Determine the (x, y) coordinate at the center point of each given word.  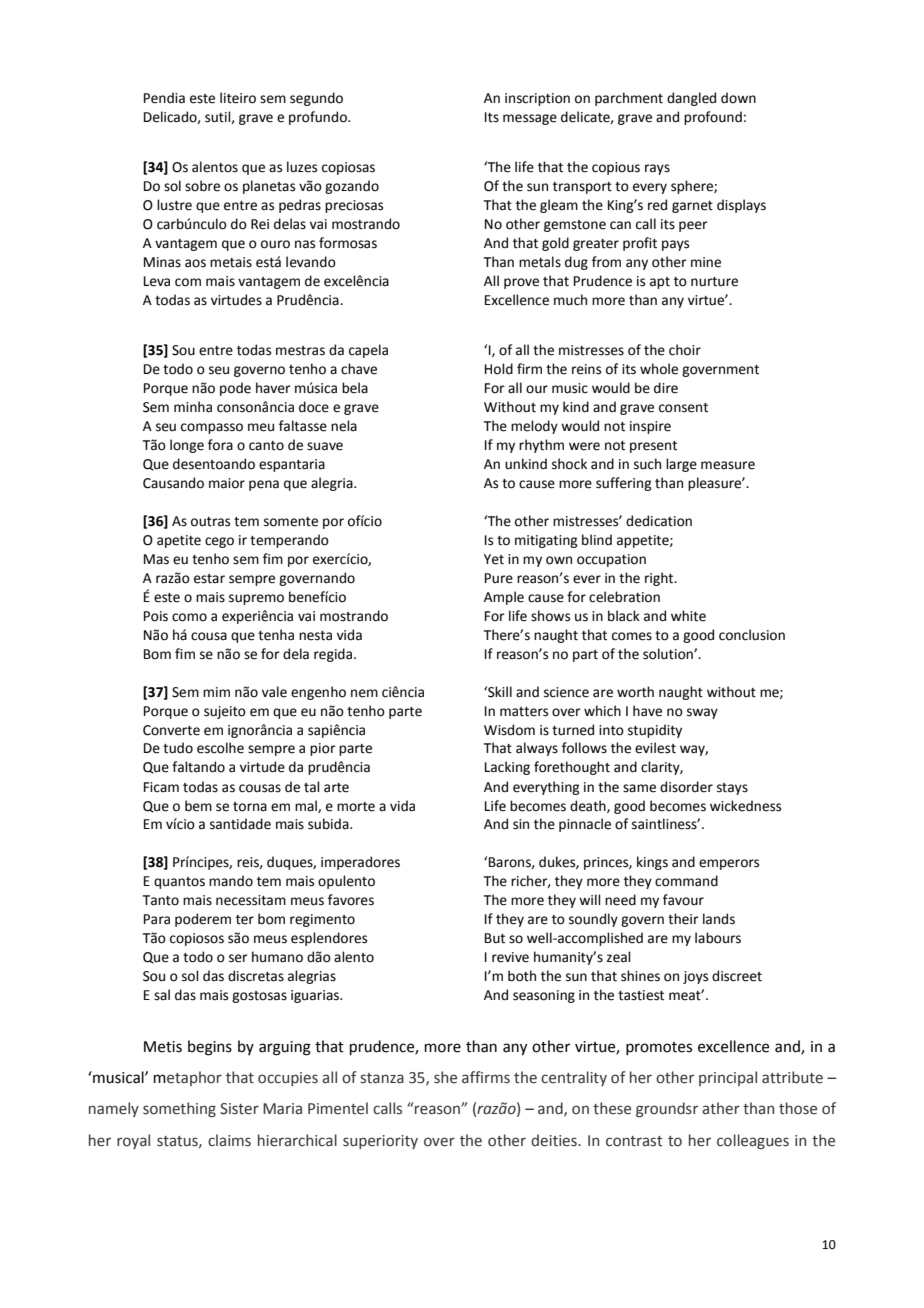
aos (195, 263)
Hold (499, 369)
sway (702, 713)
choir (685, 350)
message (530, 119)
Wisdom (509, 730)
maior (227, 483)
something (179, 1109)
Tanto (161, 900)
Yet (494, 559)
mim (216, 692)
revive (510, 957)
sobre (202, 186)
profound (713, 118)
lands (719, 919)
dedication (659, 521)
